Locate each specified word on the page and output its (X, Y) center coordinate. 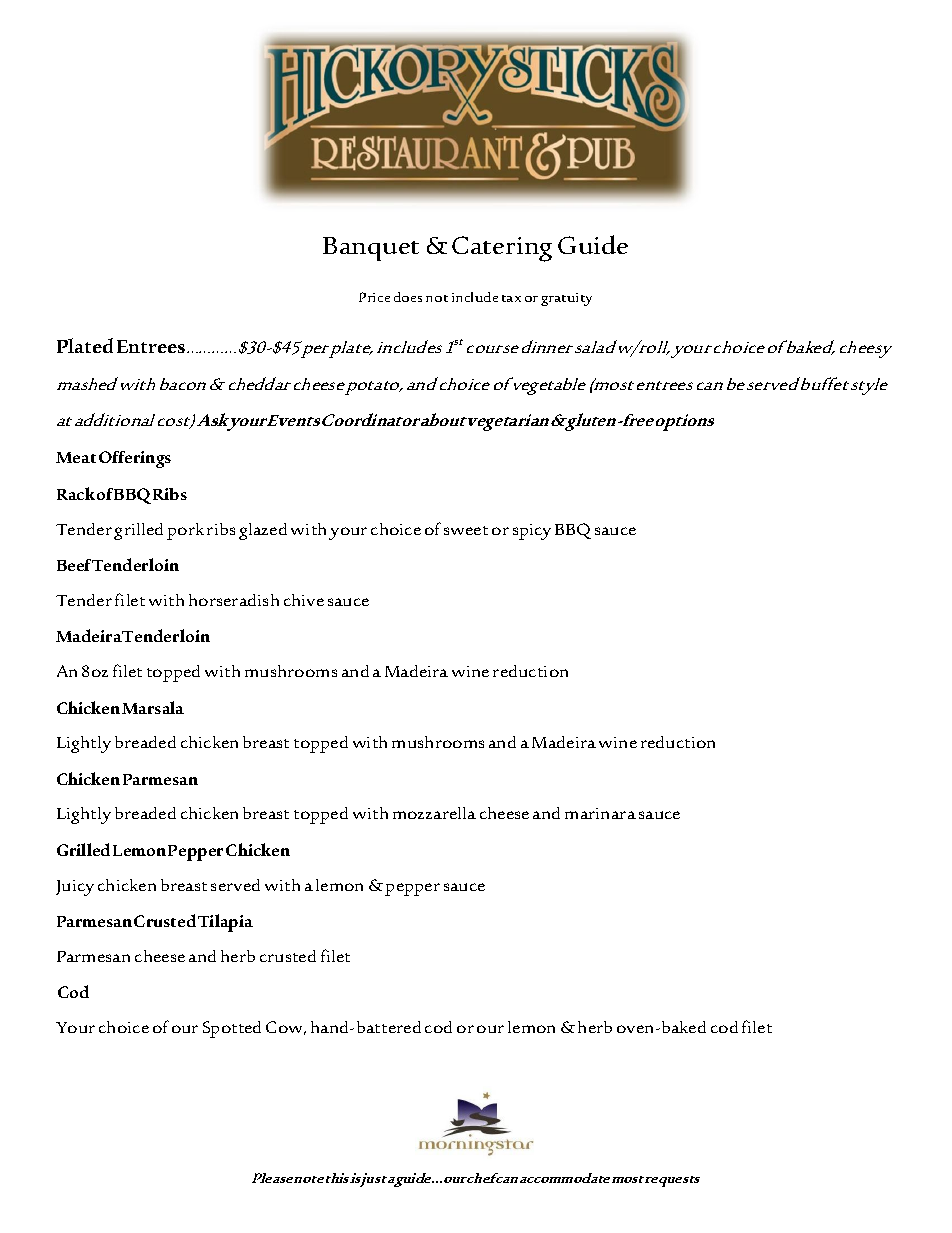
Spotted (232, 1029)
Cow (286, 1028)
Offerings (135, 459)
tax (511, 298)
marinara (600, 813)
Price (374, 297)
